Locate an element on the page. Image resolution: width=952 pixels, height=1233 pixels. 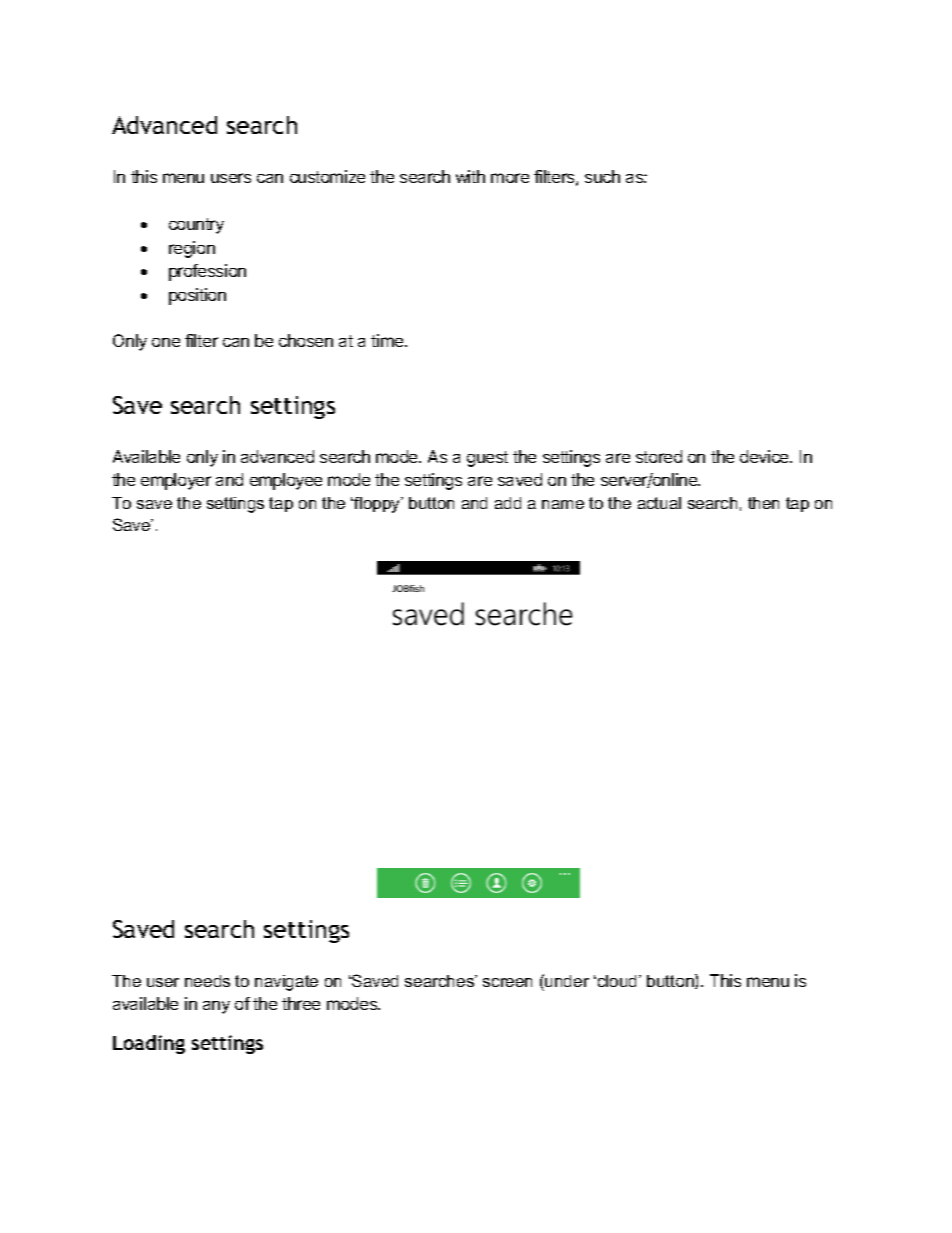
such is located at coordinates (602, 176).
